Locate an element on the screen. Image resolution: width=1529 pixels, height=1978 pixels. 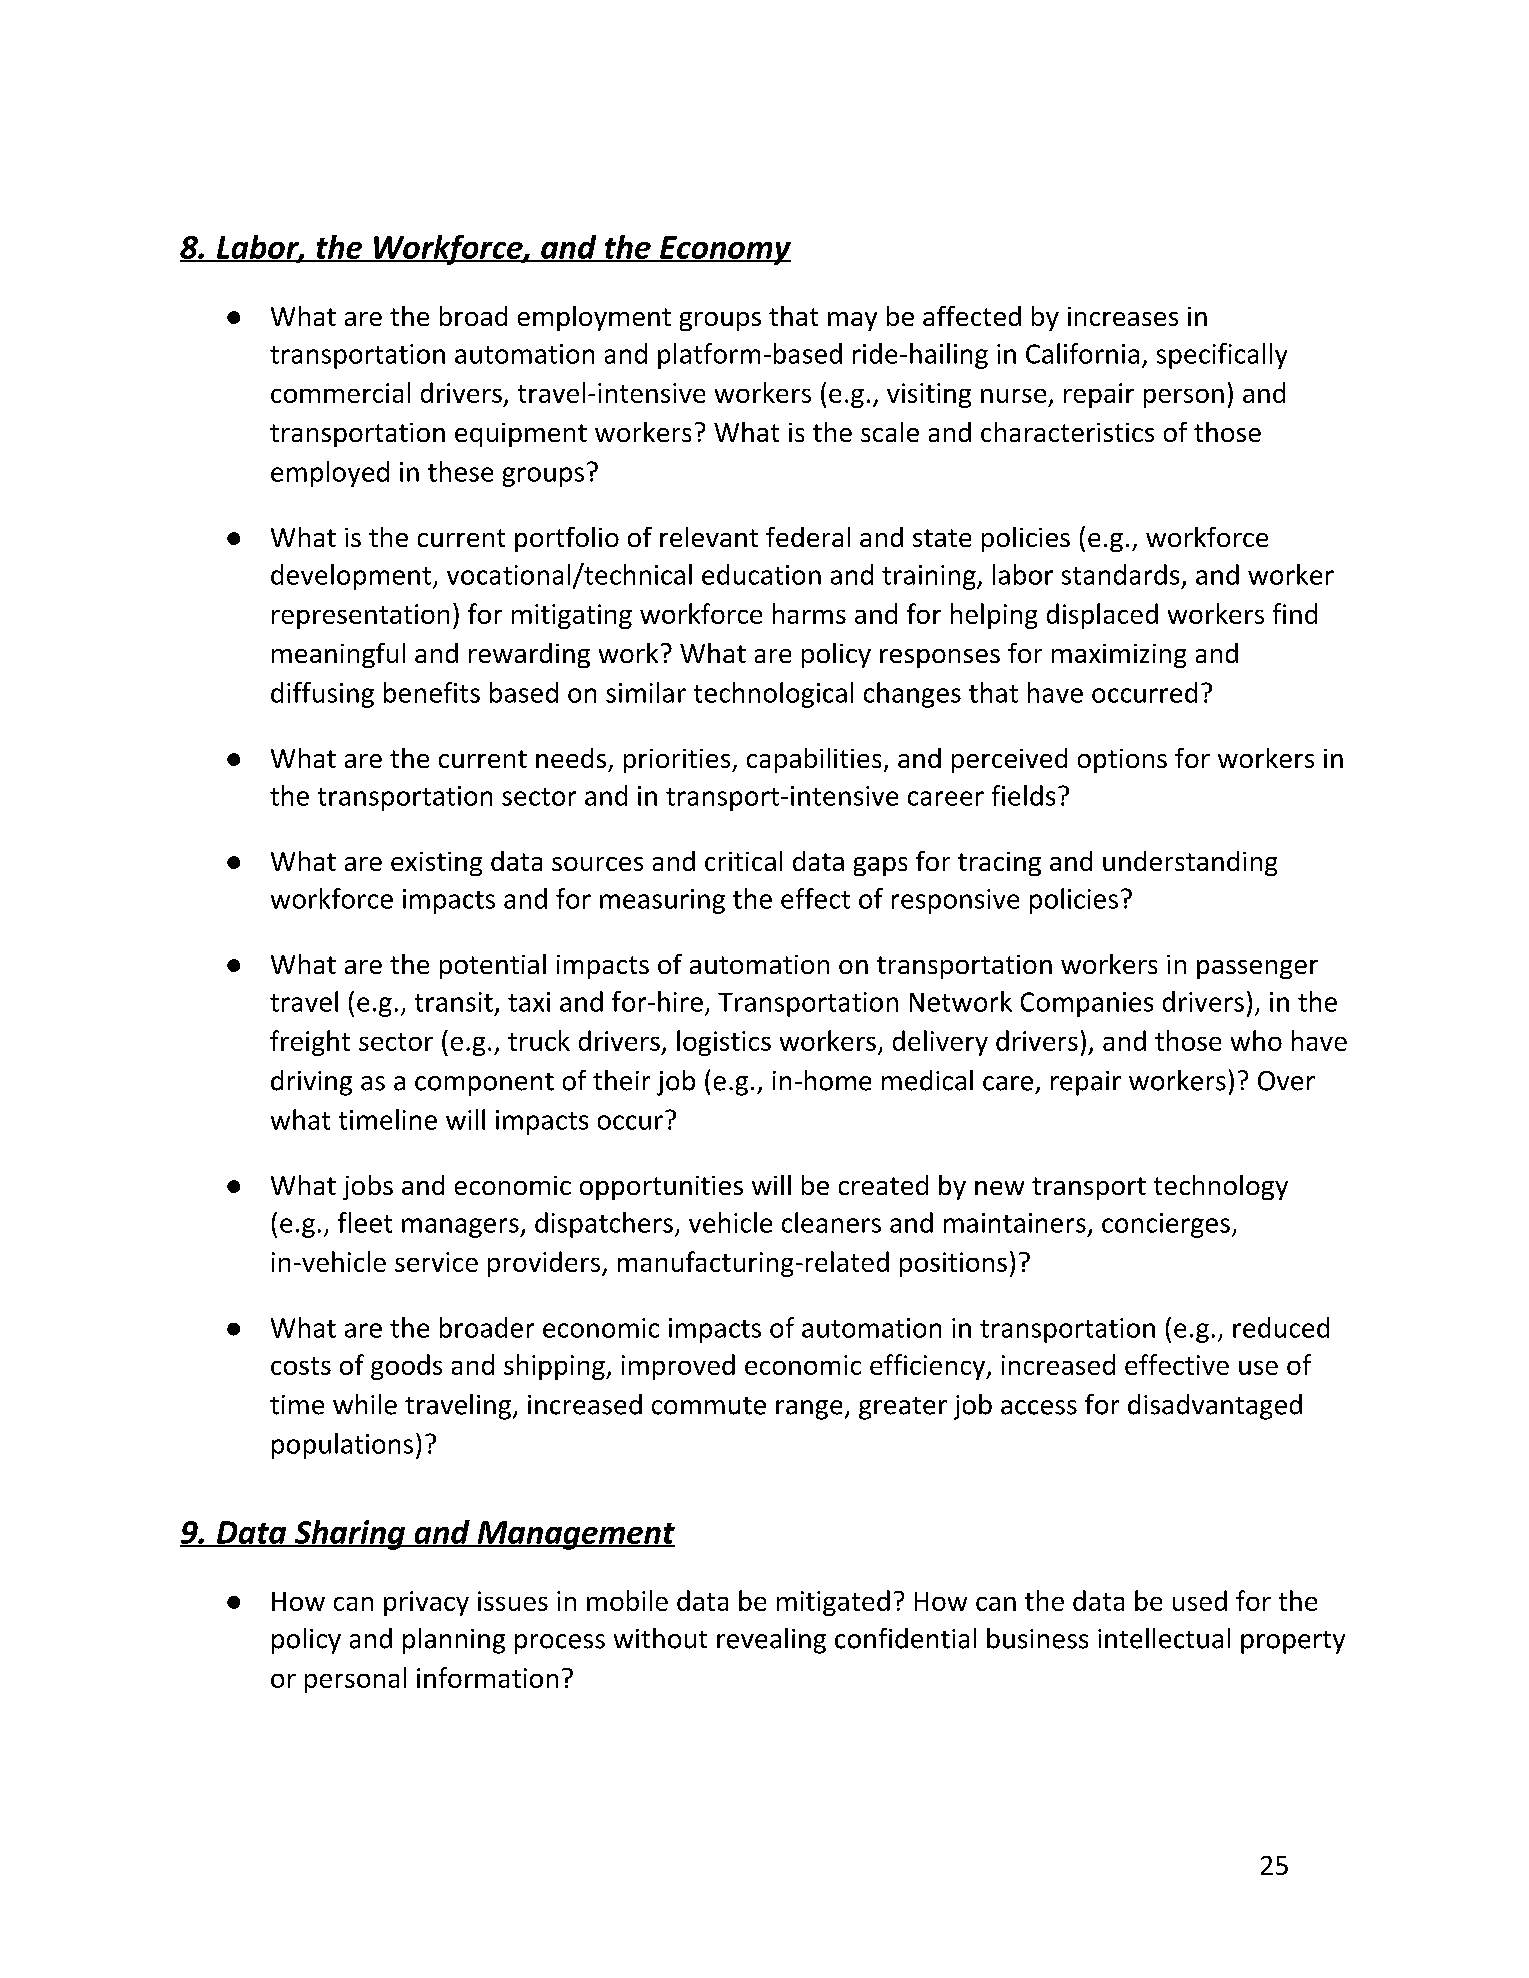
logistics is located at coordinates (724, 1043).
